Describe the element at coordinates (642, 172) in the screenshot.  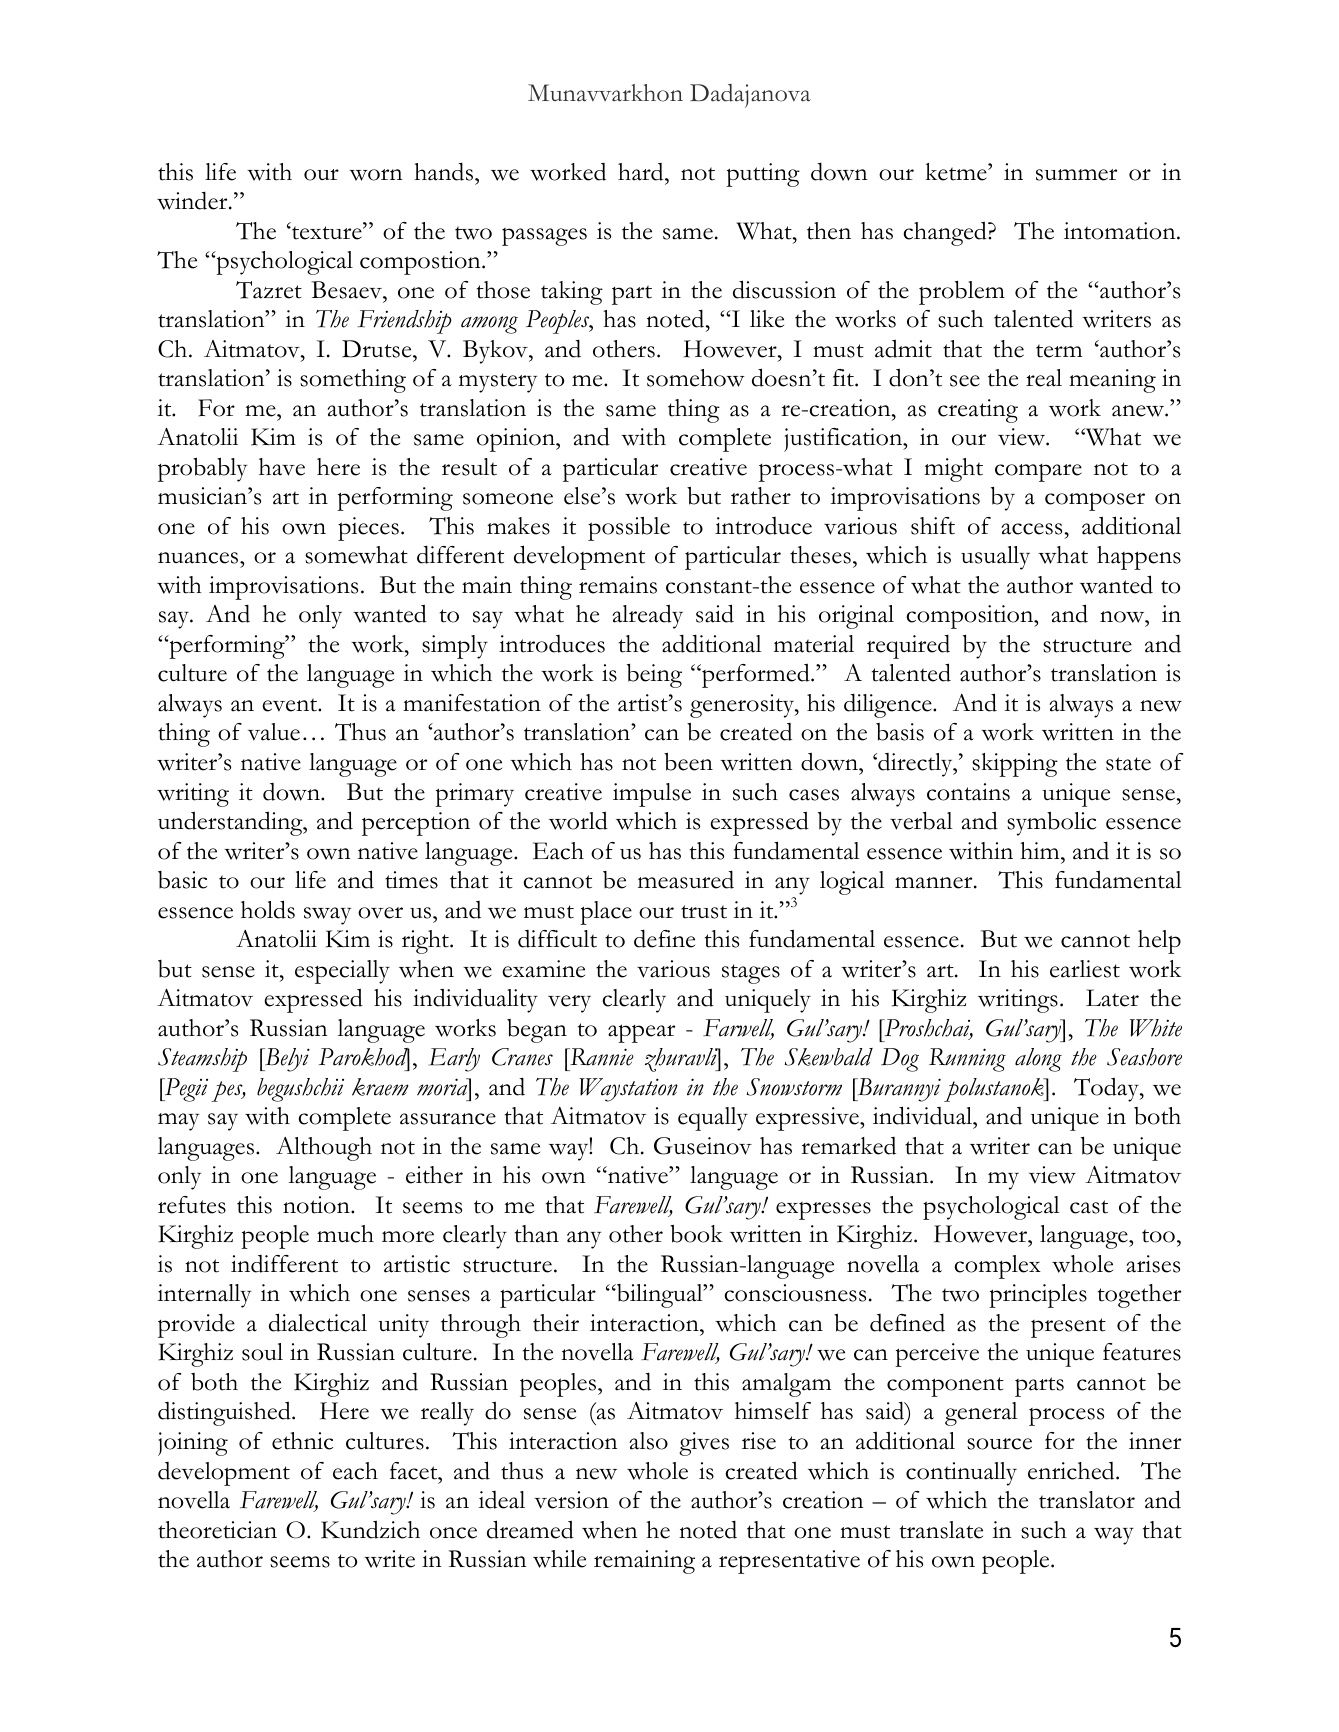
I see `hard` at that location.
